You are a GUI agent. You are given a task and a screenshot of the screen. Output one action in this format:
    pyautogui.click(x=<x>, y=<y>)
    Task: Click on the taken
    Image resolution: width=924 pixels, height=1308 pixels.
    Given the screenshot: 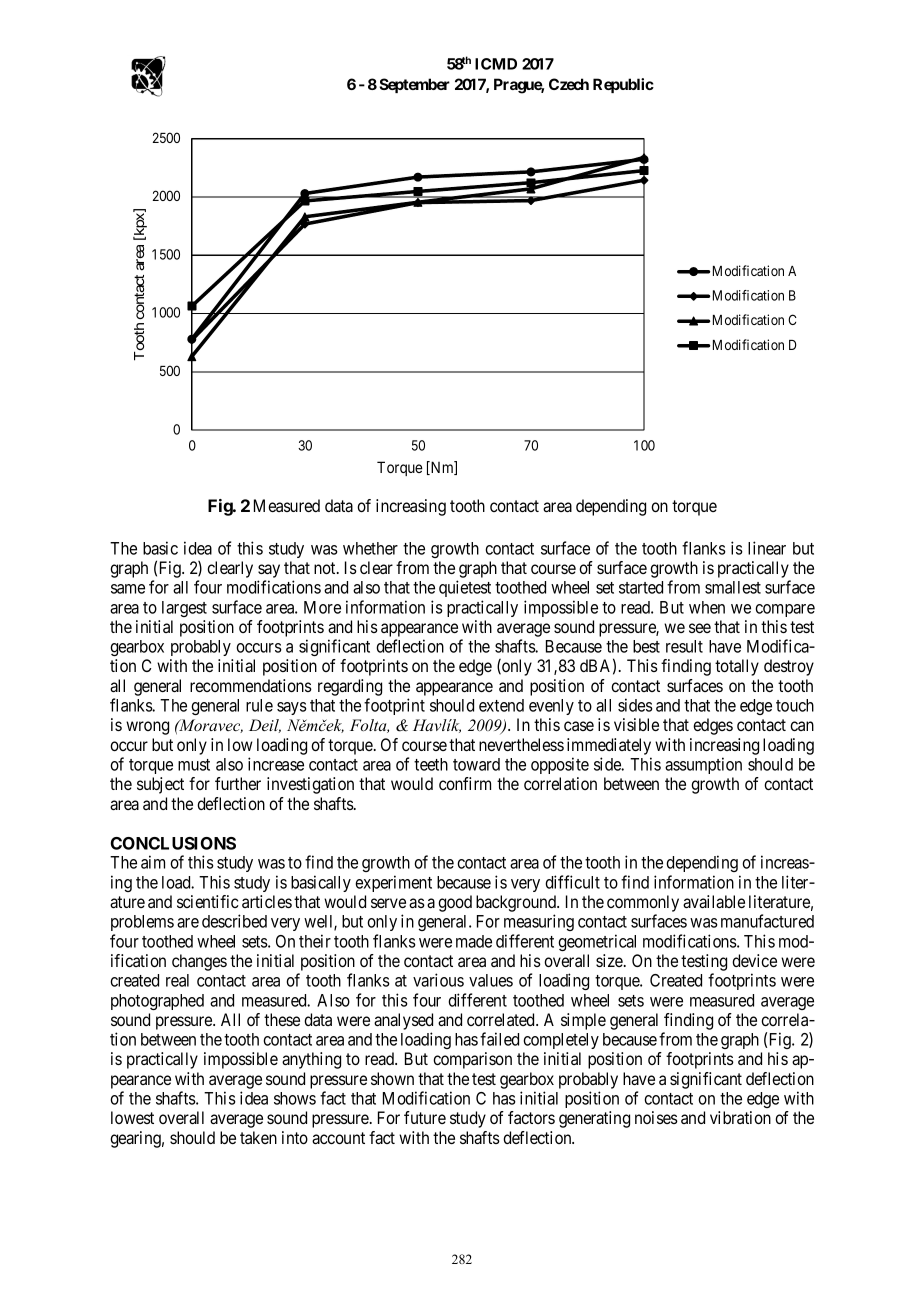 What is the action you would take?
    pyautogui.click(x=258, y=1137)
